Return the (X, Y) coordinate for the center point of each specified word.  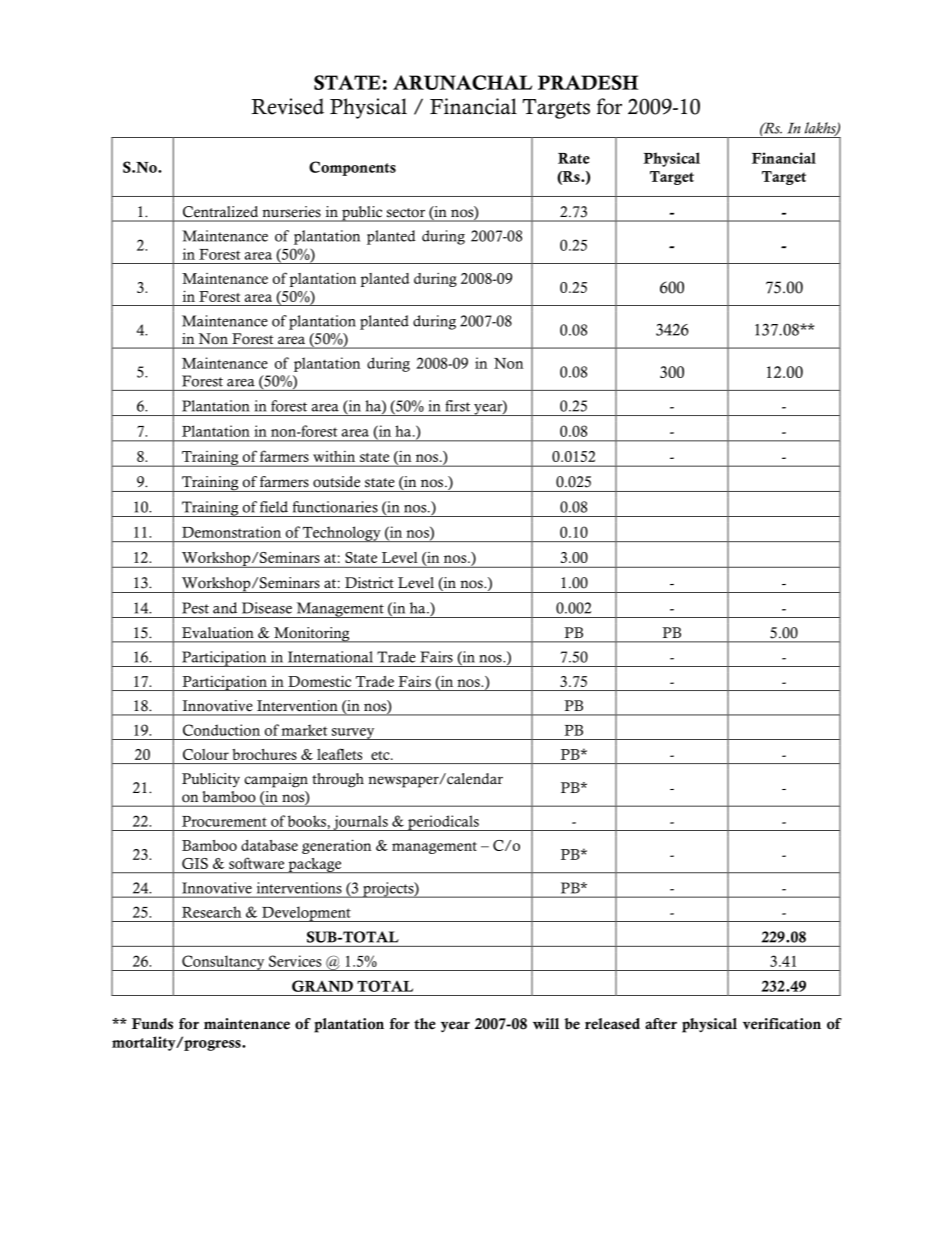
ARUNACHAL (462, 82)
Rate (574, 158)
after (661, 1023)
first (457, 406)
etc (381, 755)
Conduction (221, 730)
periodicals (443, 823)
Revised (287, 106)
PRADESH (588, 82)
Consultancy (223, 963)
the (425, 1023)
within (334, 456)
